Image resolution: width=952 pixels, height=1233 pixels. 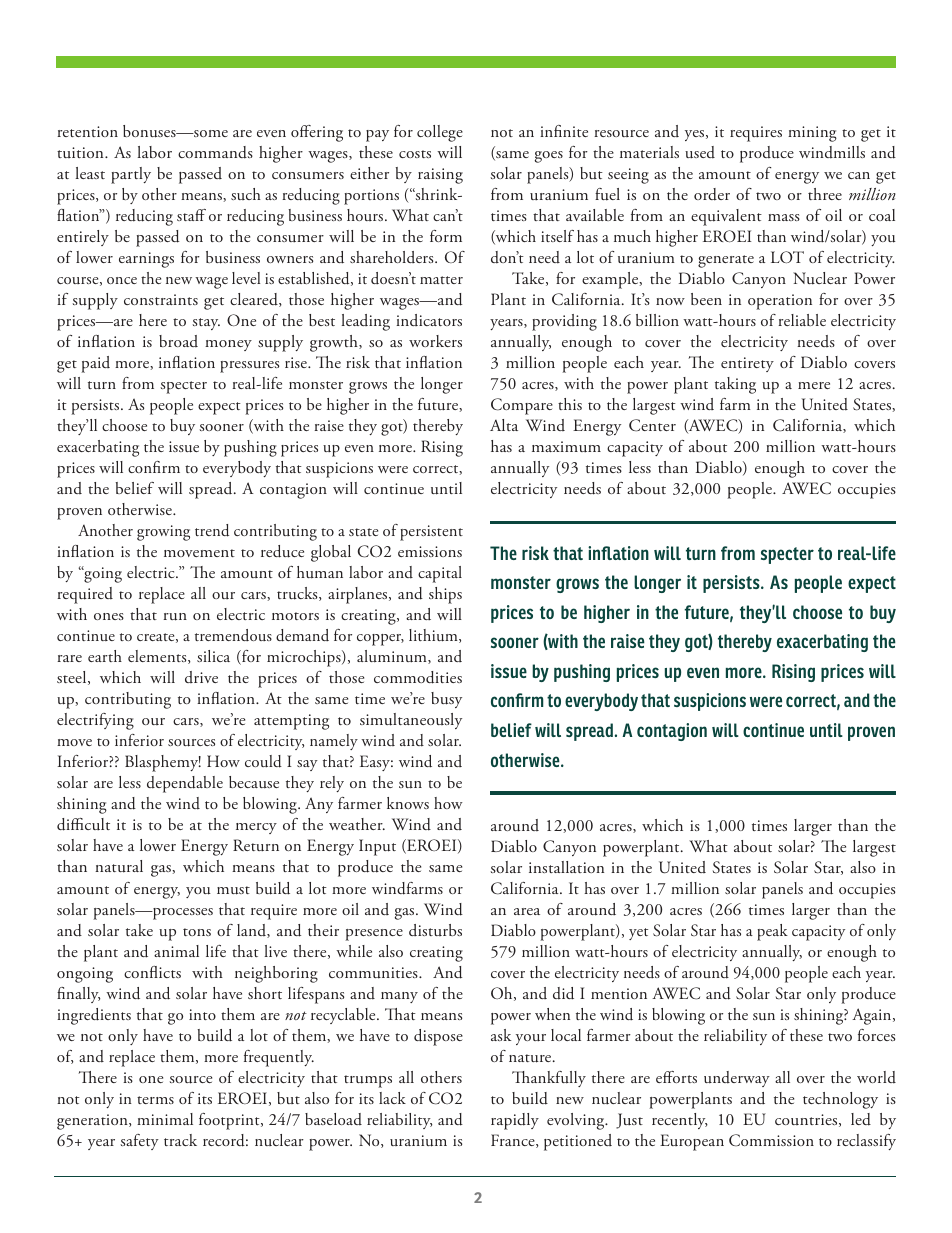 What do you see at coordinates (440, 176) in the screenshot?
I see `raising` at bounding box center [440, 176].
